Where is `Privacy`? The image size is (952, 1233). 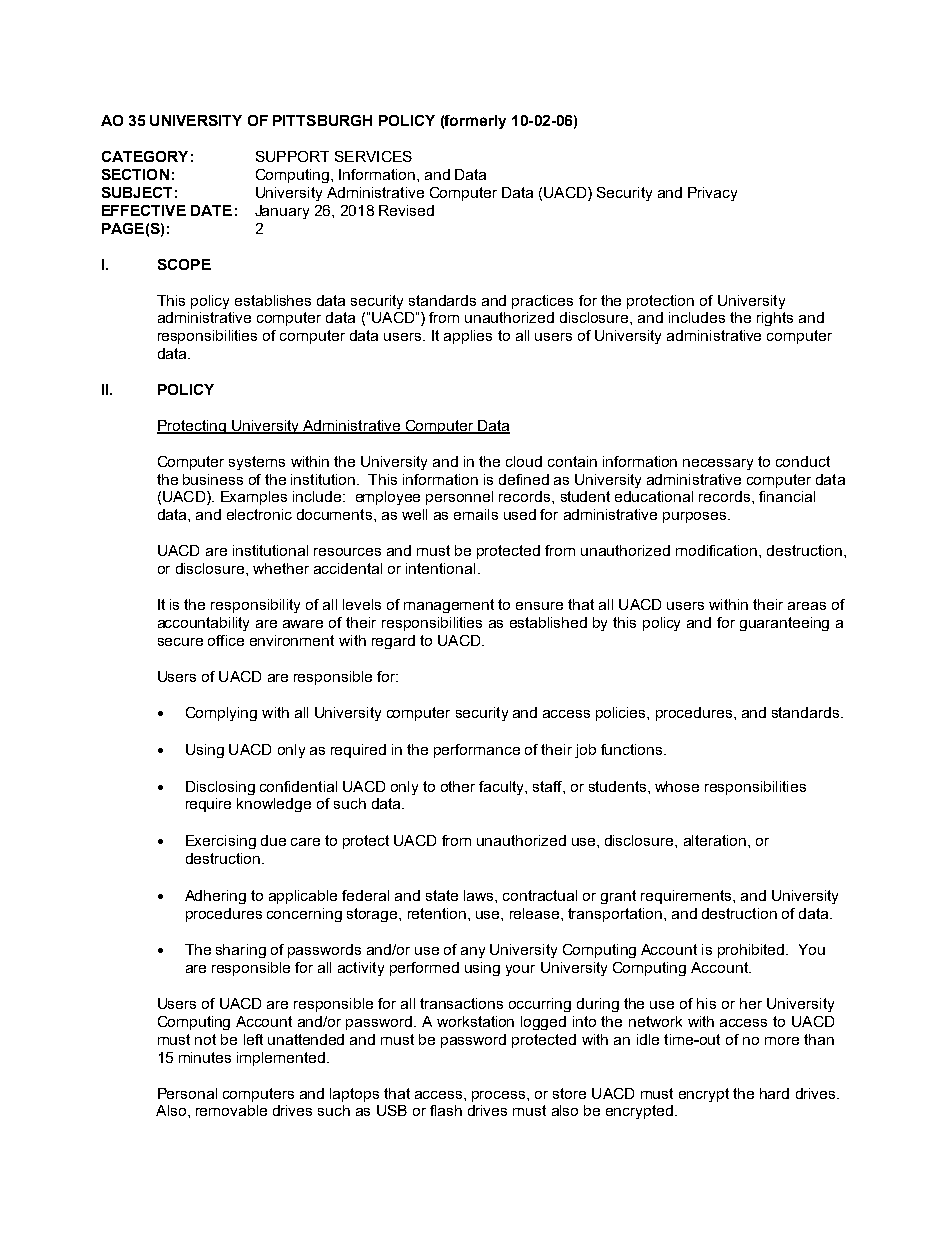
Privacy is located at coordinates (712, 194).
